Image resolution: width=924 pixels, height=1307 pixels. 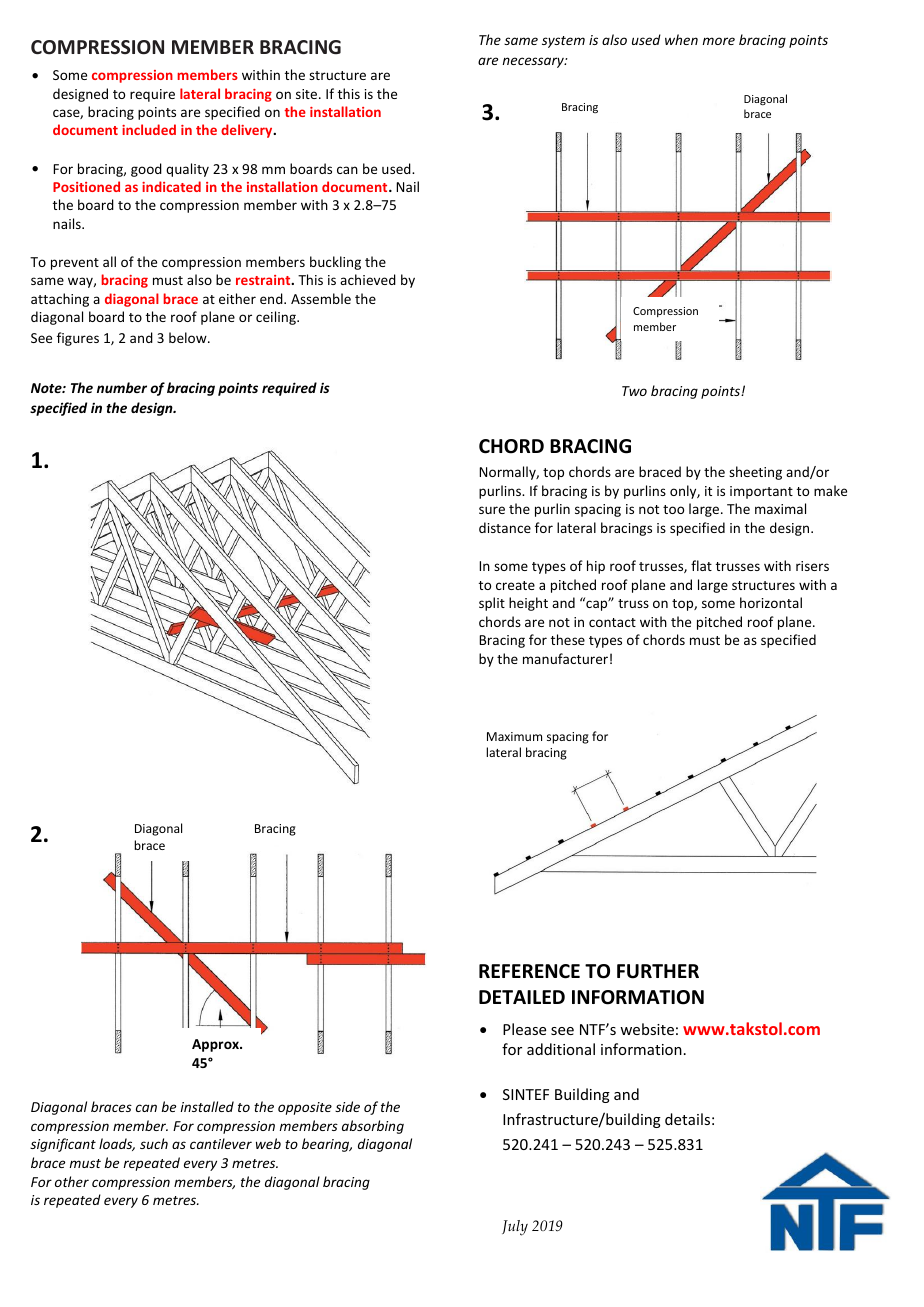 What do you see at coordinates (122, 387) in the page?
I see `number` at bounding box center [122, 387].
